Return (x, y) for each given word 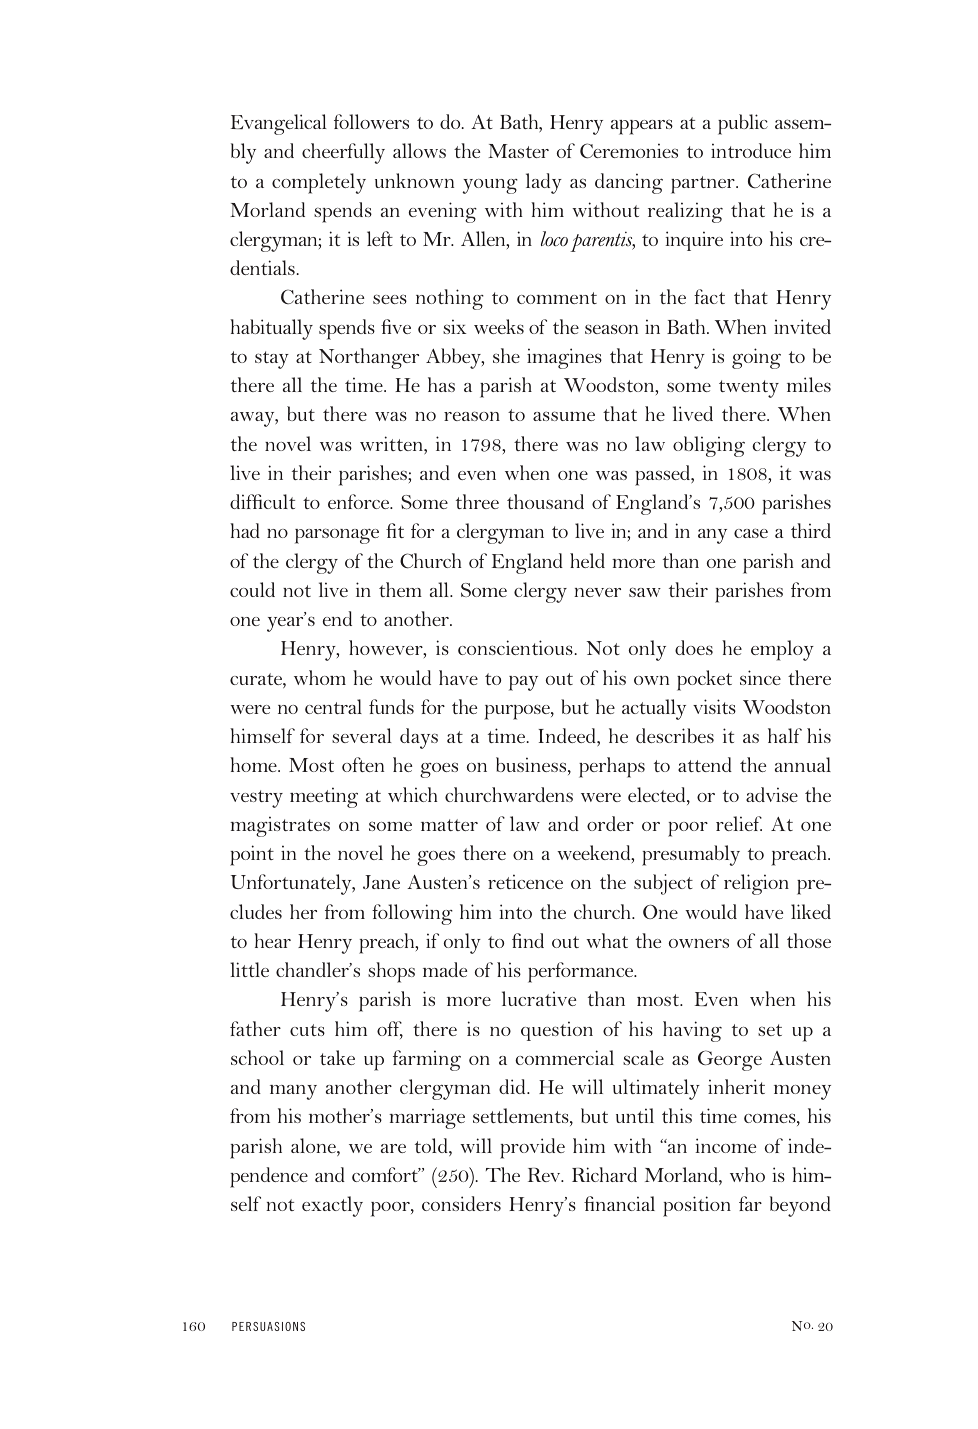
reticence (525, 881)
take (337, 1057)
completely (319, 183)
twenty (749, 389)
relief (739, 823)
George (730, 1060)
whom (320, 677)
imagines (564, 358)
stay (272, 360)
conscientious (516, 647)
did (513, 1086)
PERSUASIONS (268, 1326)
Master (518, 151)
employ (782, 650)
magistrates (280, 826)
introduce (751, 150)
